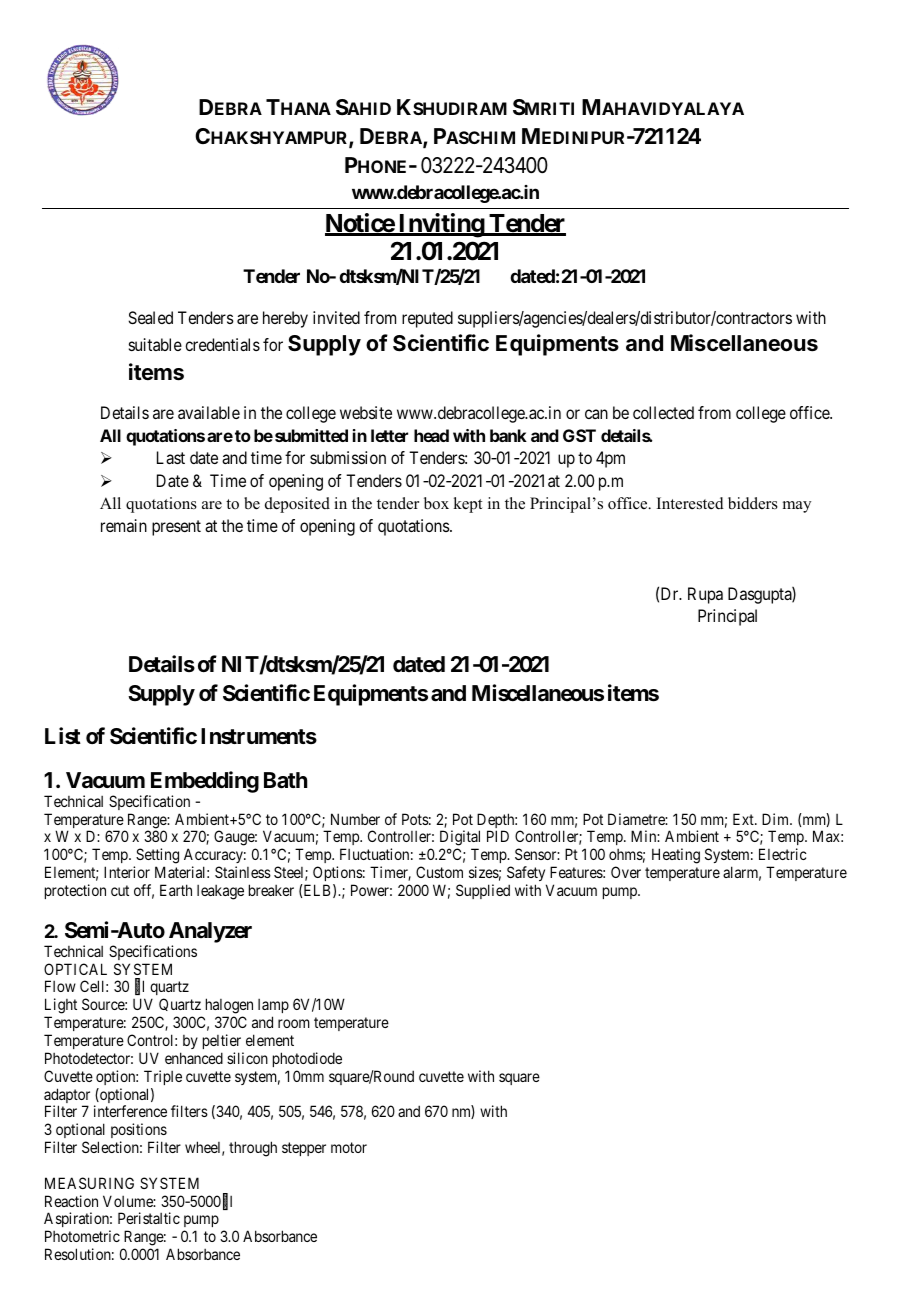  Describe the element at coordinates (304, 1149) in the image. I see `stepper` at that location.
